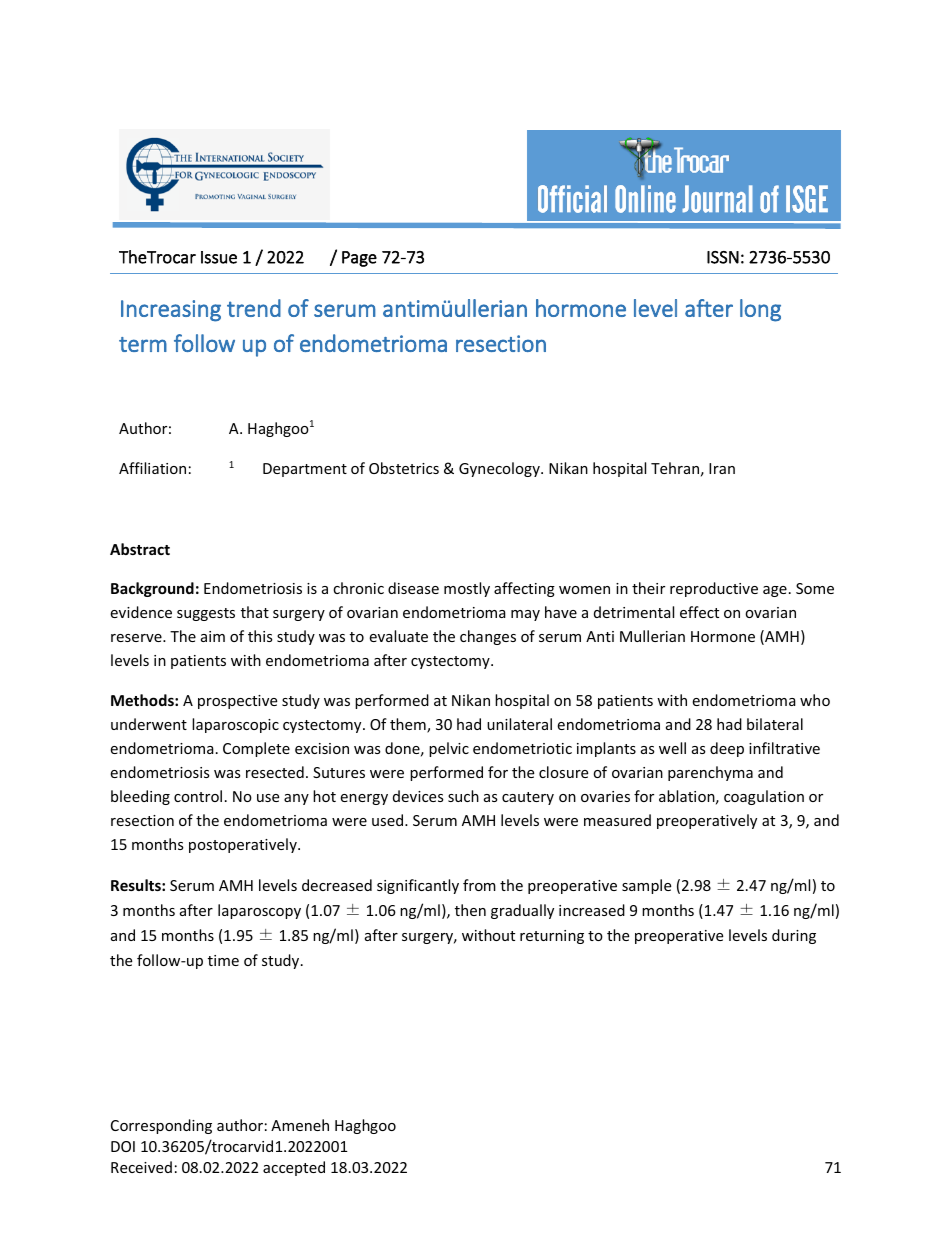  Describe the element at coordinates (722, 468) in the screenshot. I see `Iran` at that location.
